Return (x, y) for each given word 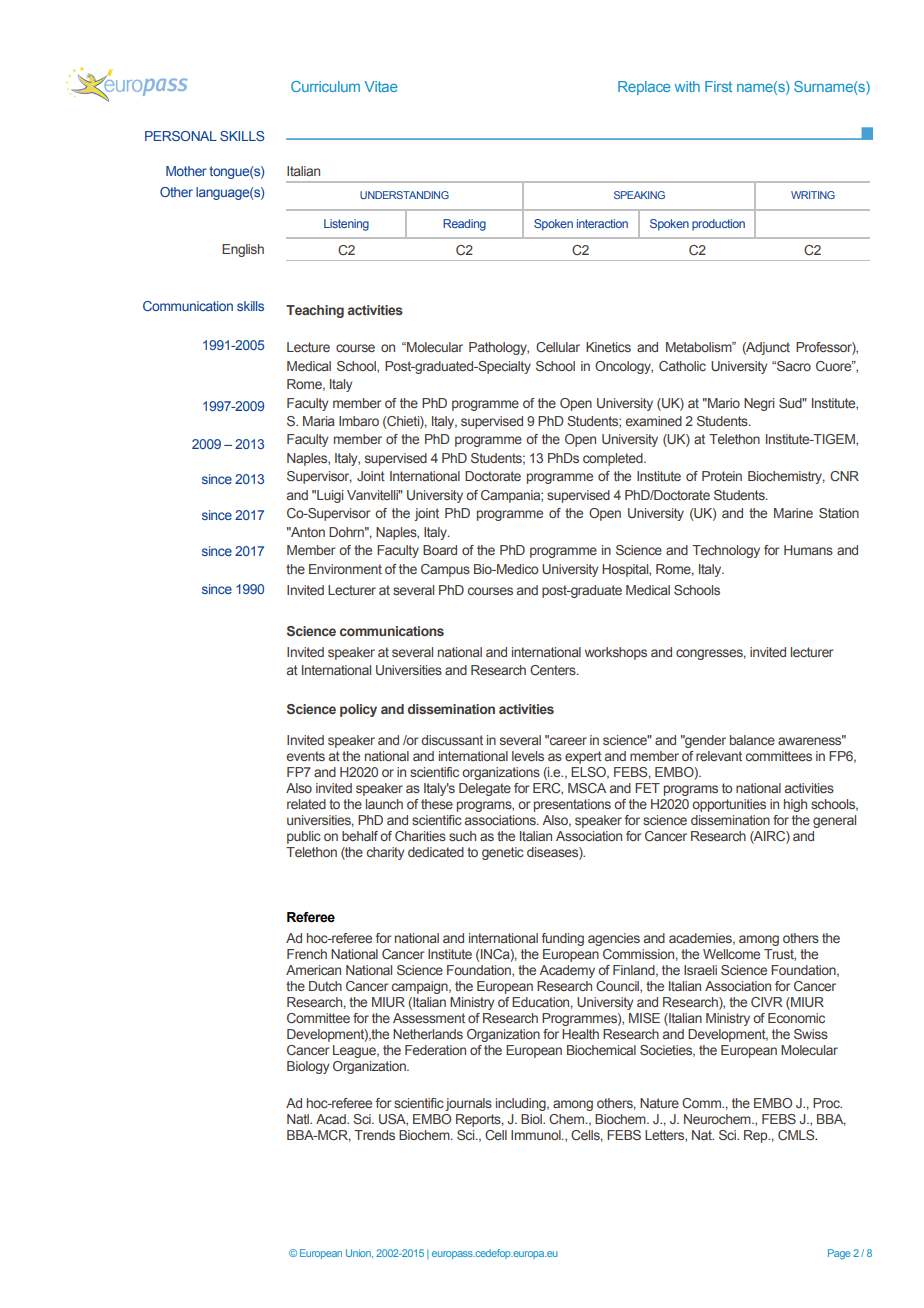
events (305, 756)
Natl (299, 1119)
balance (752, 740)
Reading (464, 225)
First (718, 86)
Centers (554, 670)
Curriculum (325, 86)
